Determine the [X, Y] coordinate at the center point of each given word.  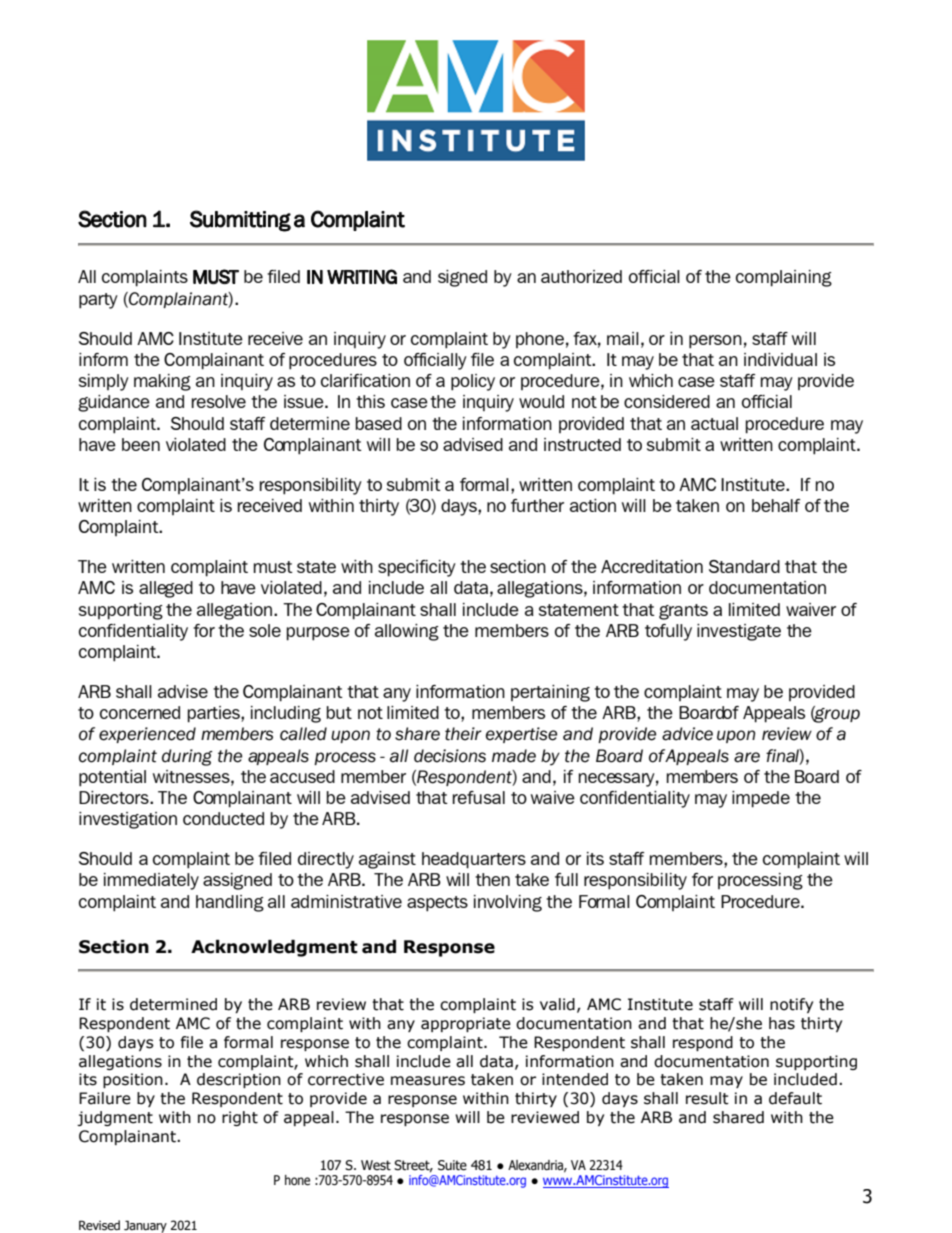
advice [687, 734]
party [98, 301]
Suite [452, 1165]
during [187, 757]
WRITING [362, 276]
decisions [450, 756]
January [145, 1226]
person [715, 342]
